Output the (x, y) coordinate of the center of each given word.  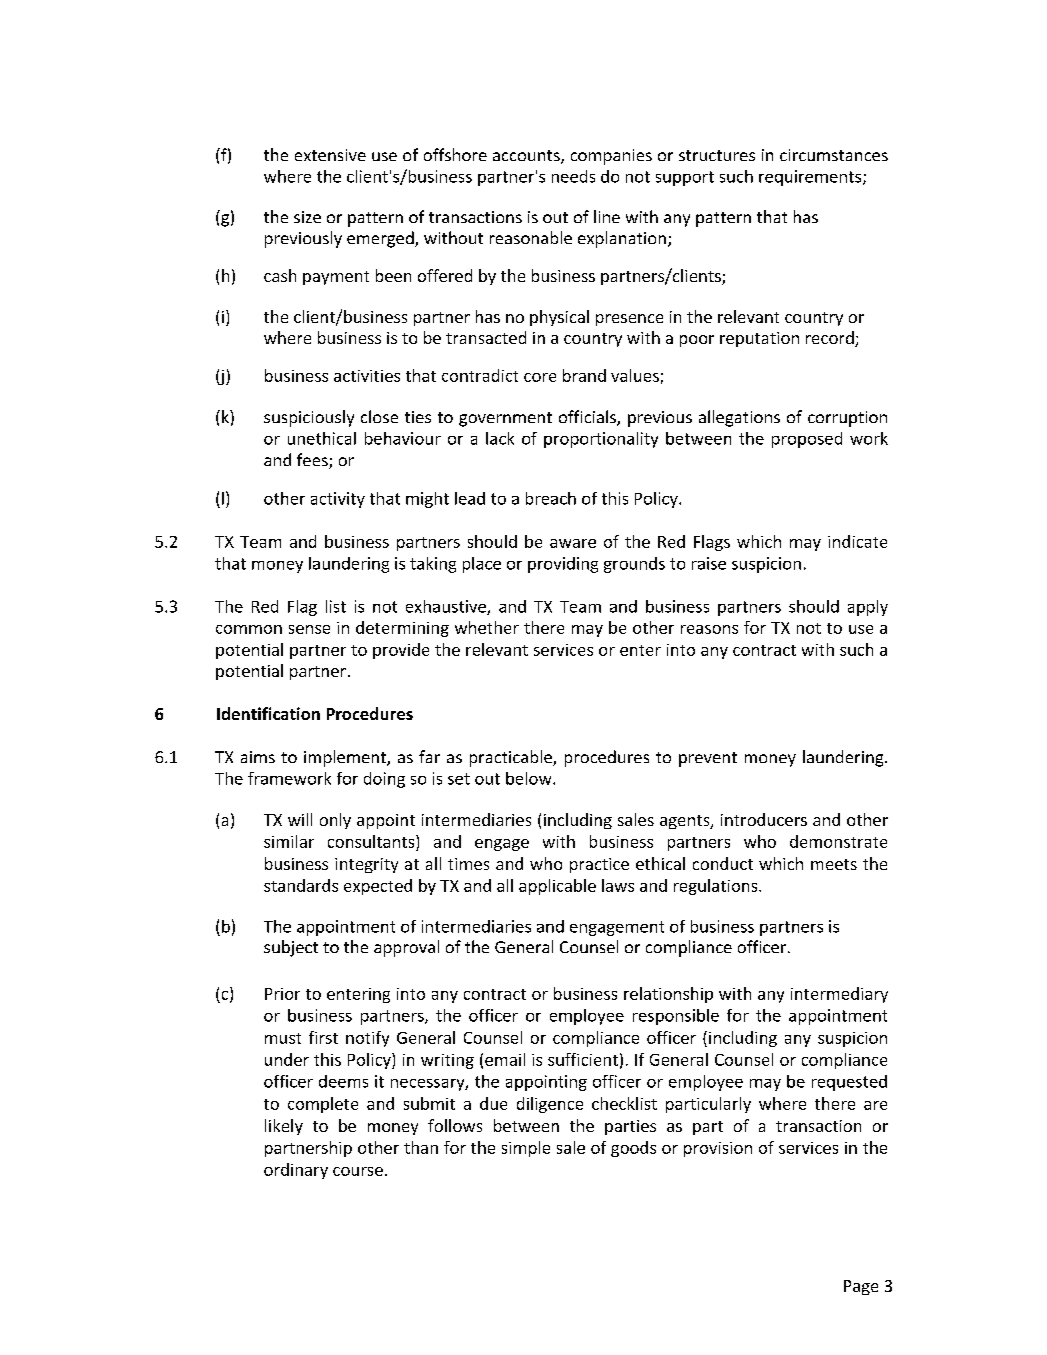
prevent (708, 759)
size (307, 217)
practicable (512, 758)
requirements (811, 178)
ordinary (296, 1171)
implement (346, 758)
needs (573, 176)
